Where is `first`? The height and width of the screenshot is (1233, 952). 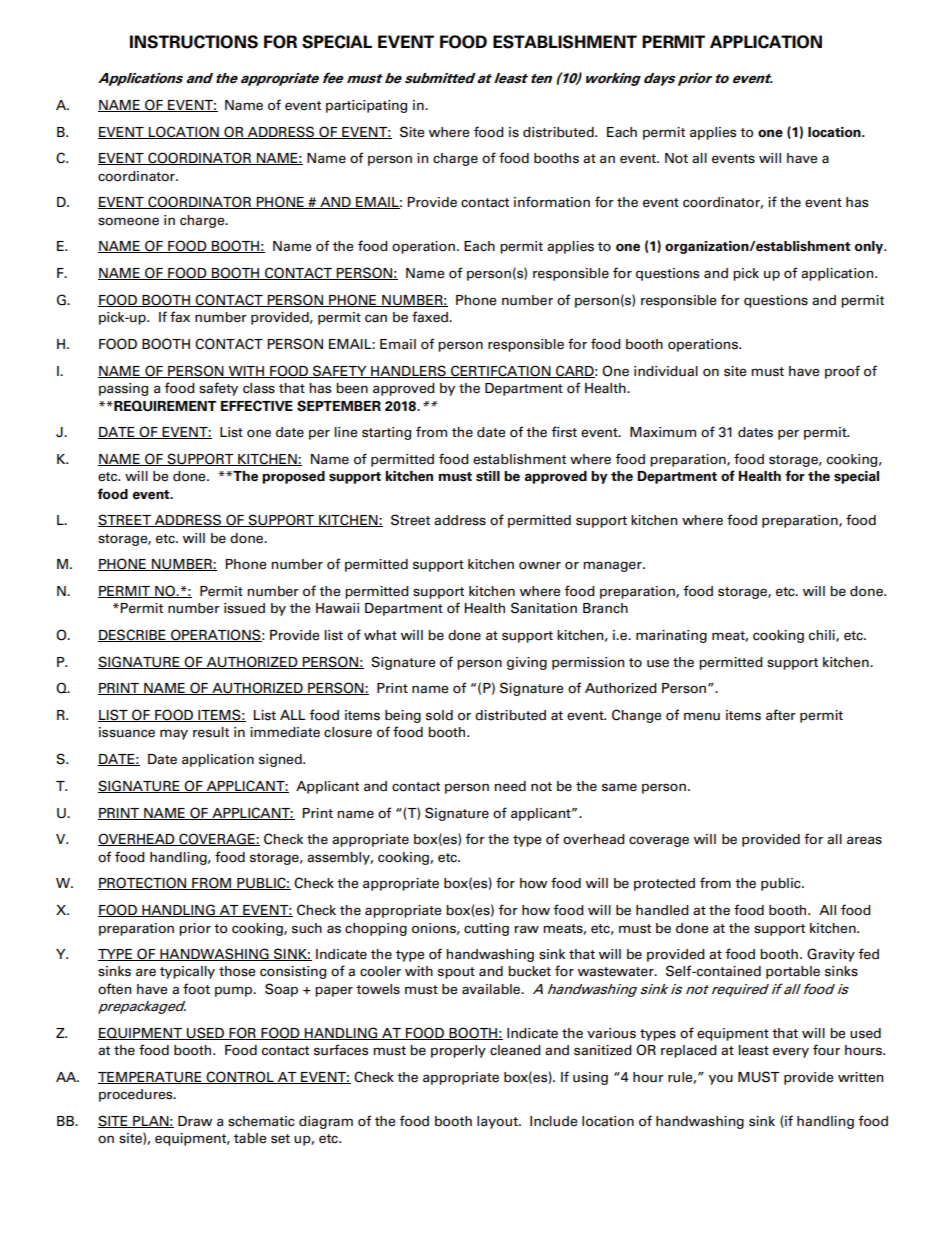 first is located at coordinates (564, 432).
